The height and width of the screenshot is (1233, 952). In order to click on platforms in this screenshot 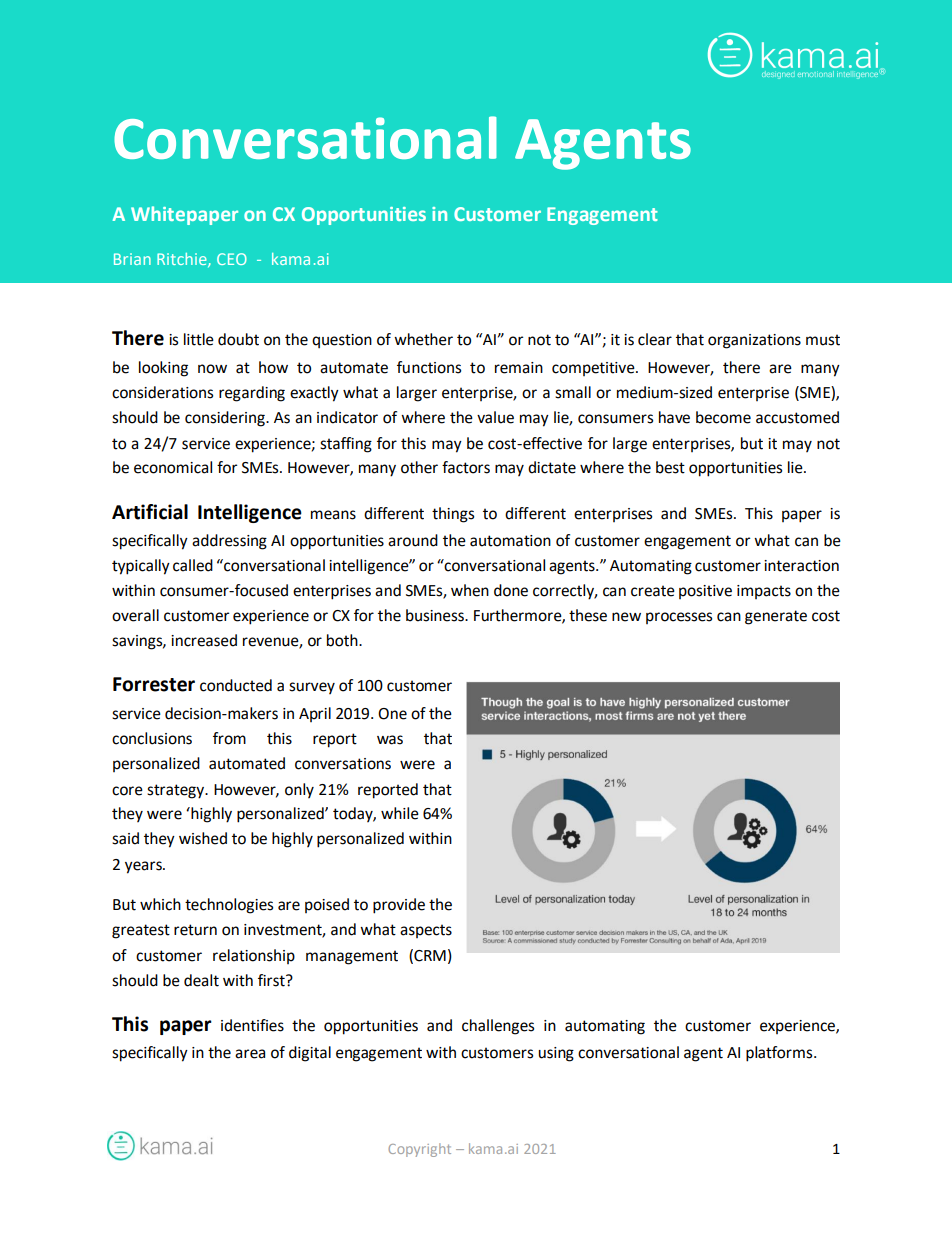, I will do `click(780, 1054)`.
